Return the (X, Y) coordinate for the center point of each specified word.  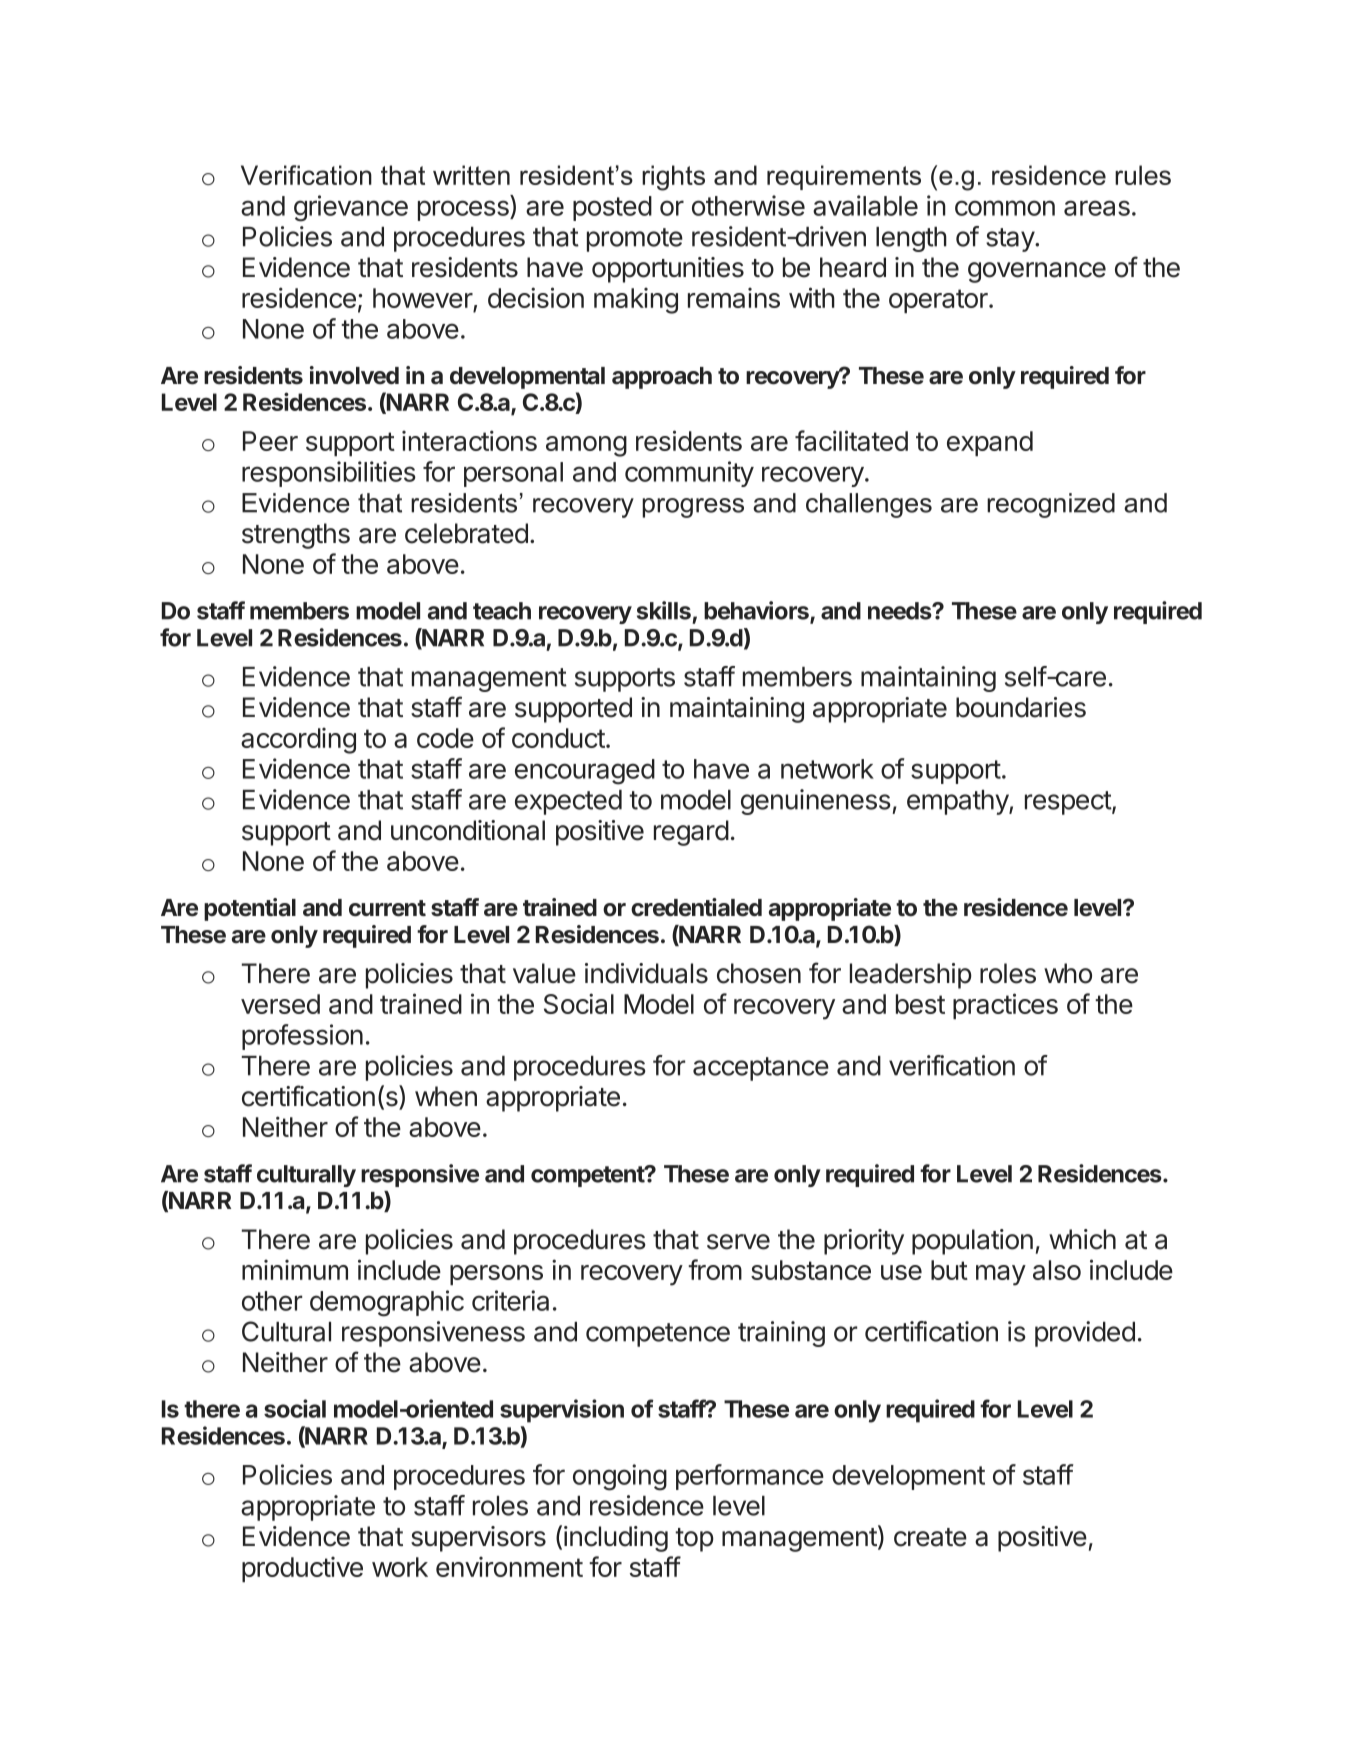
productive (302, 1569)
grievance (351, 208)
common (1005, 208)
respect (1069, 803)
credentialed (696, 907)
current (387, 908)
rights (673, 178)
